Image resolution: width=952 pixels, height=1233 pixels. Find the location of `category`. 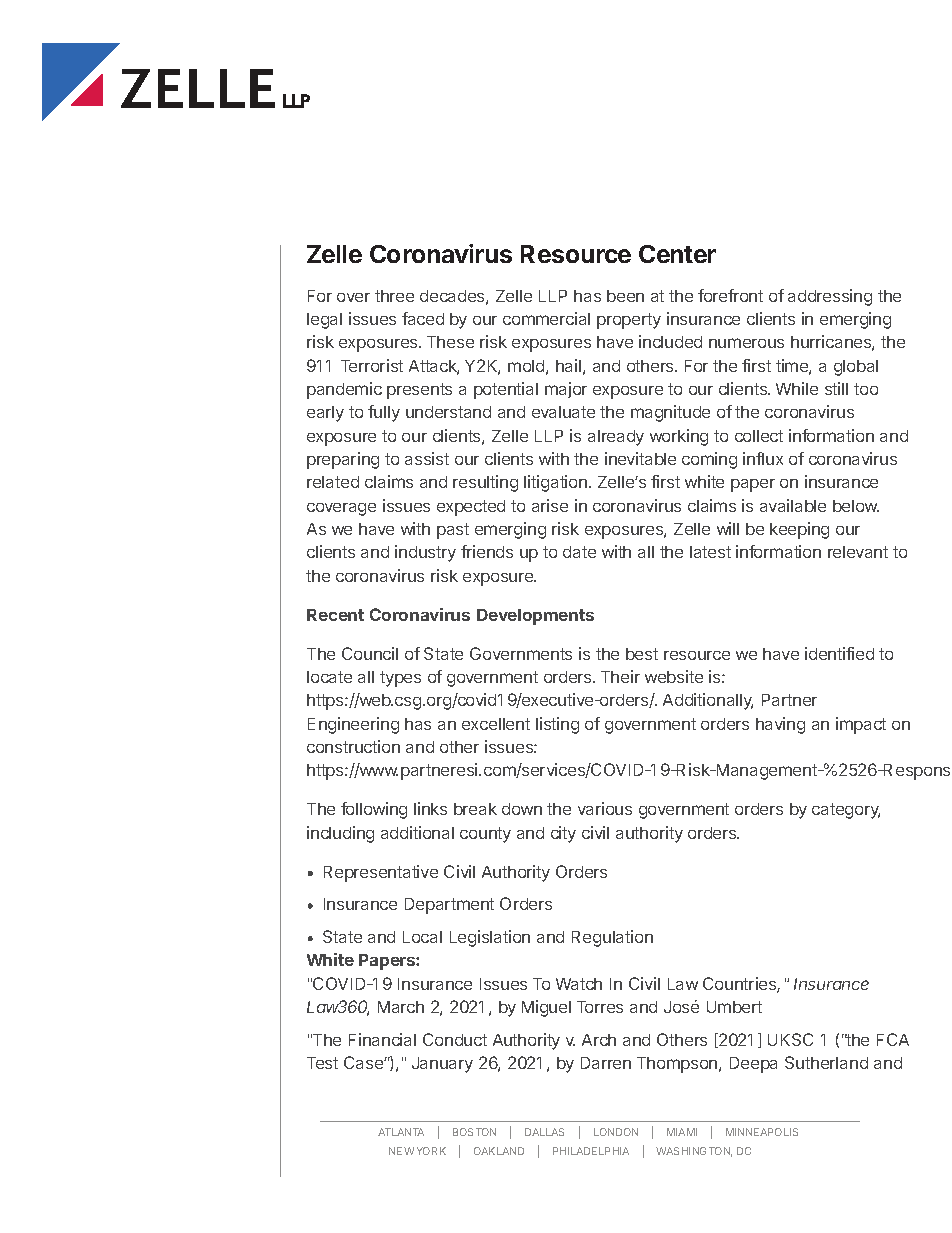

category is located at coordinates (846, 811).
